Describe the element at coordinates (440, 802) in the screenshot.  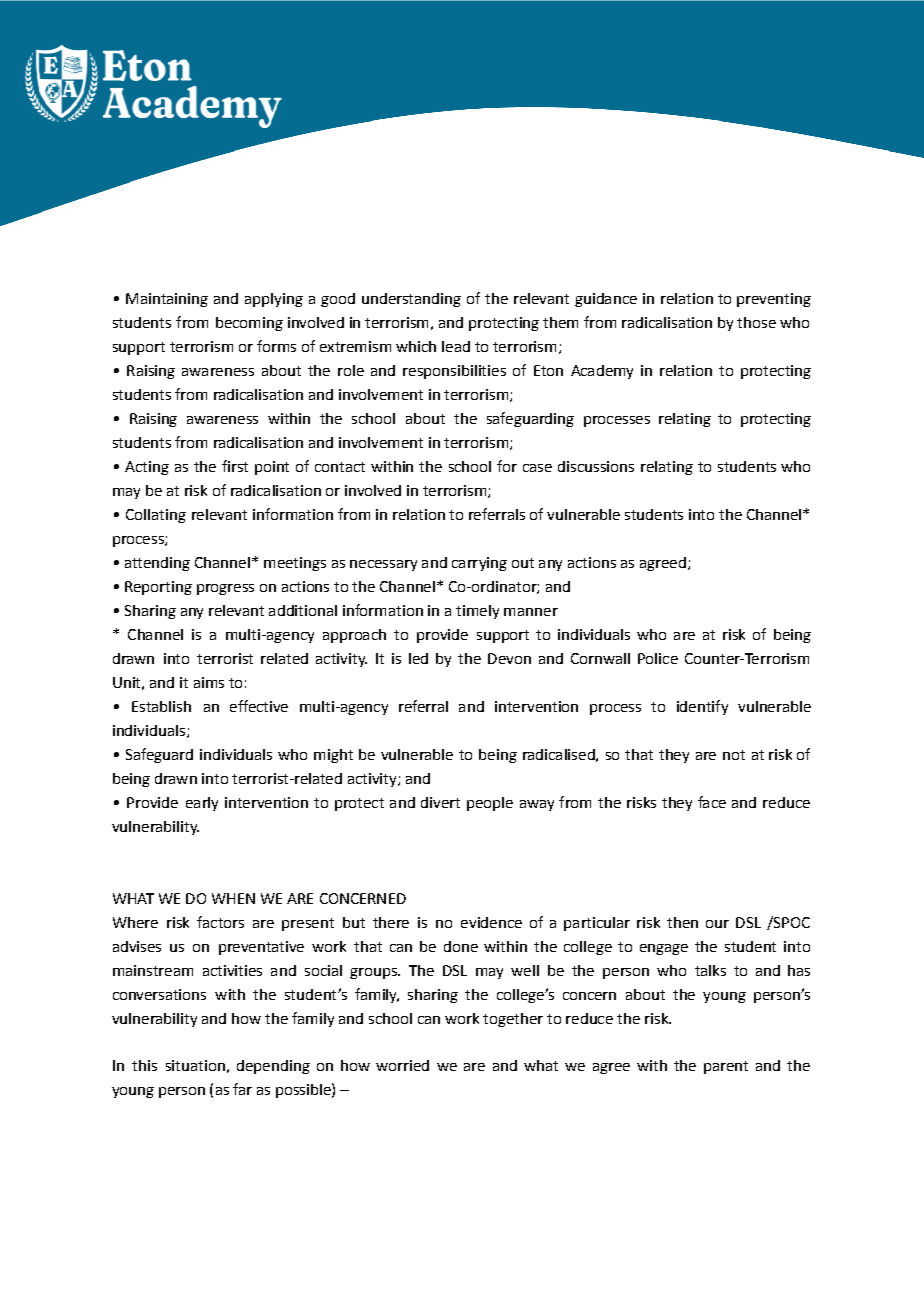
I see `divert` at that location.
